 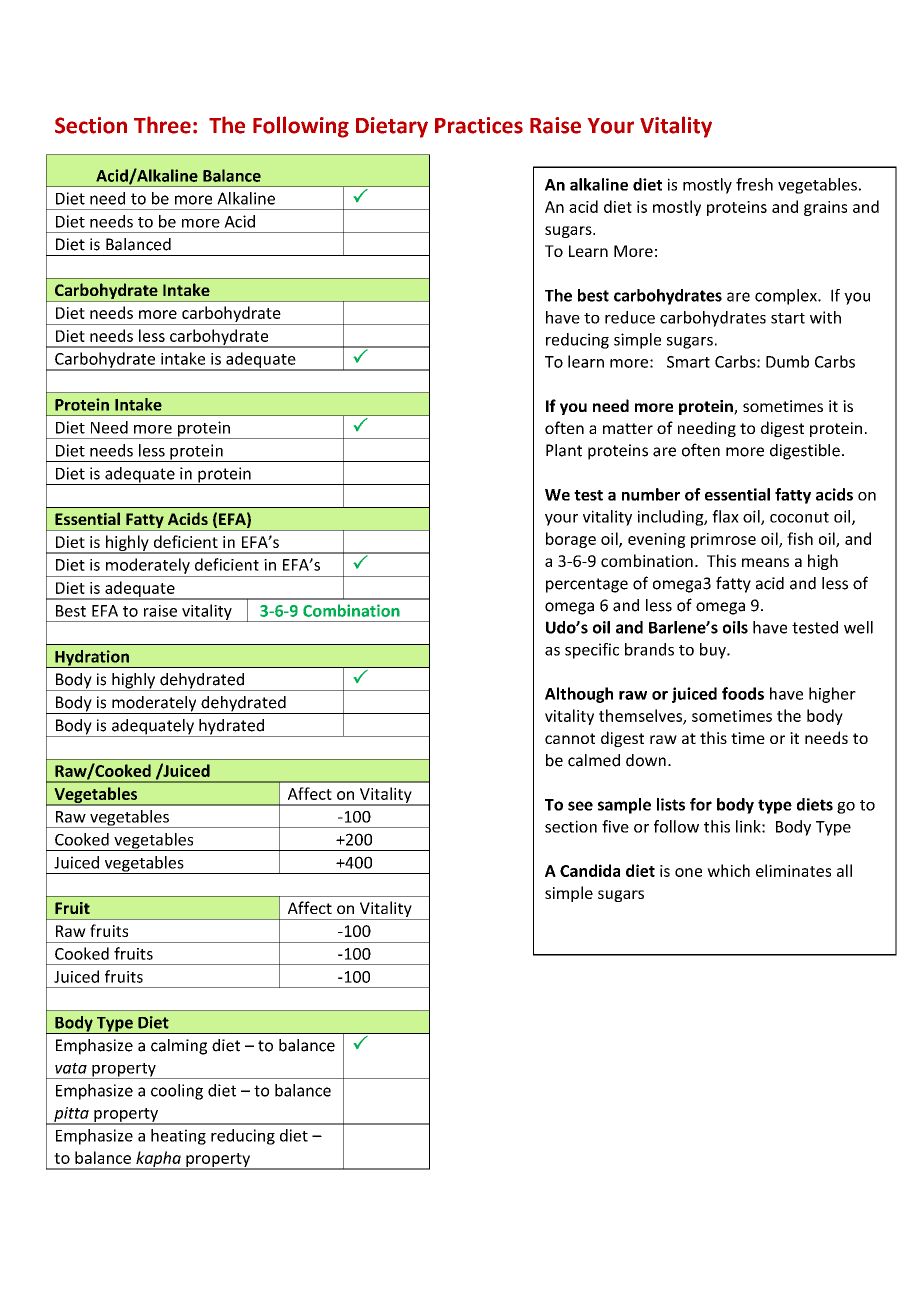 What do you see at coordinates (479, 125) in the screenshot?
I see `Practices` at bounding box center [479, 125].
